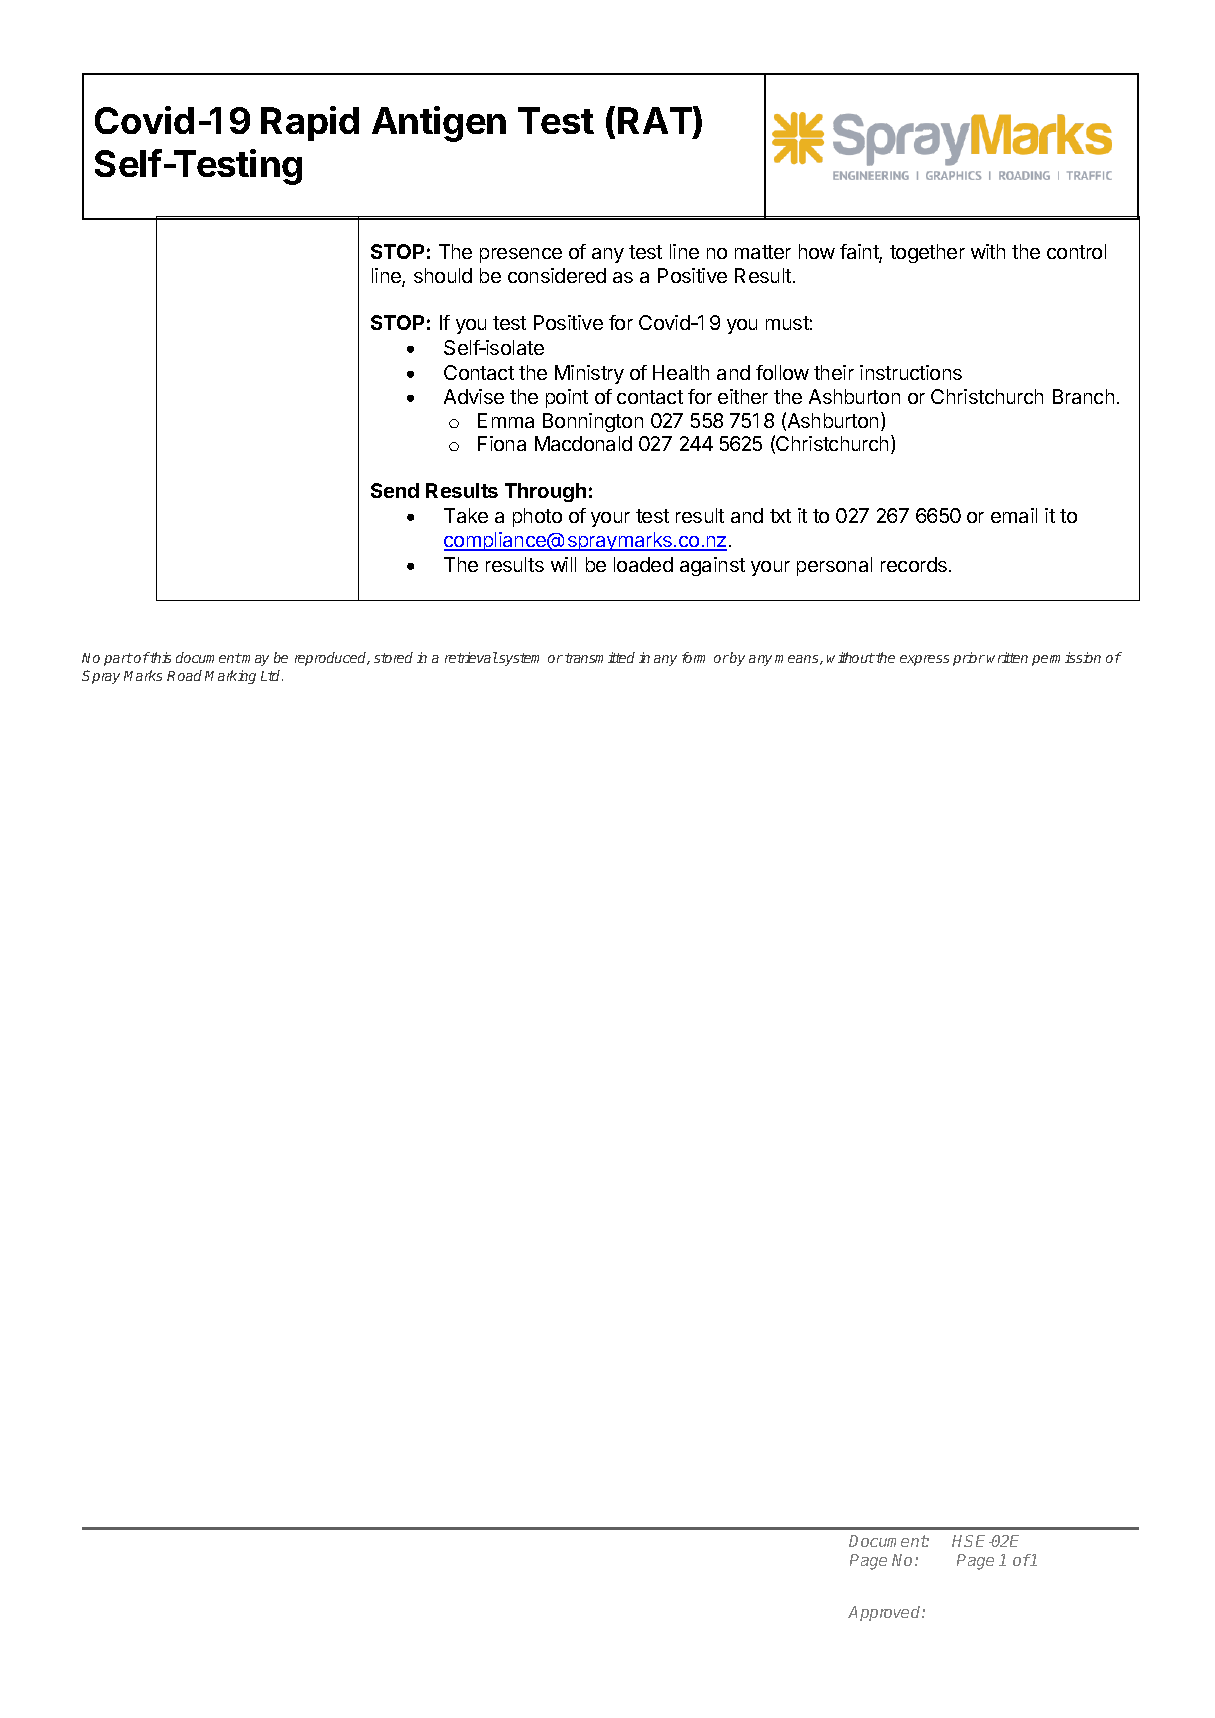  I want to click on RAT, so click(655, 120).
